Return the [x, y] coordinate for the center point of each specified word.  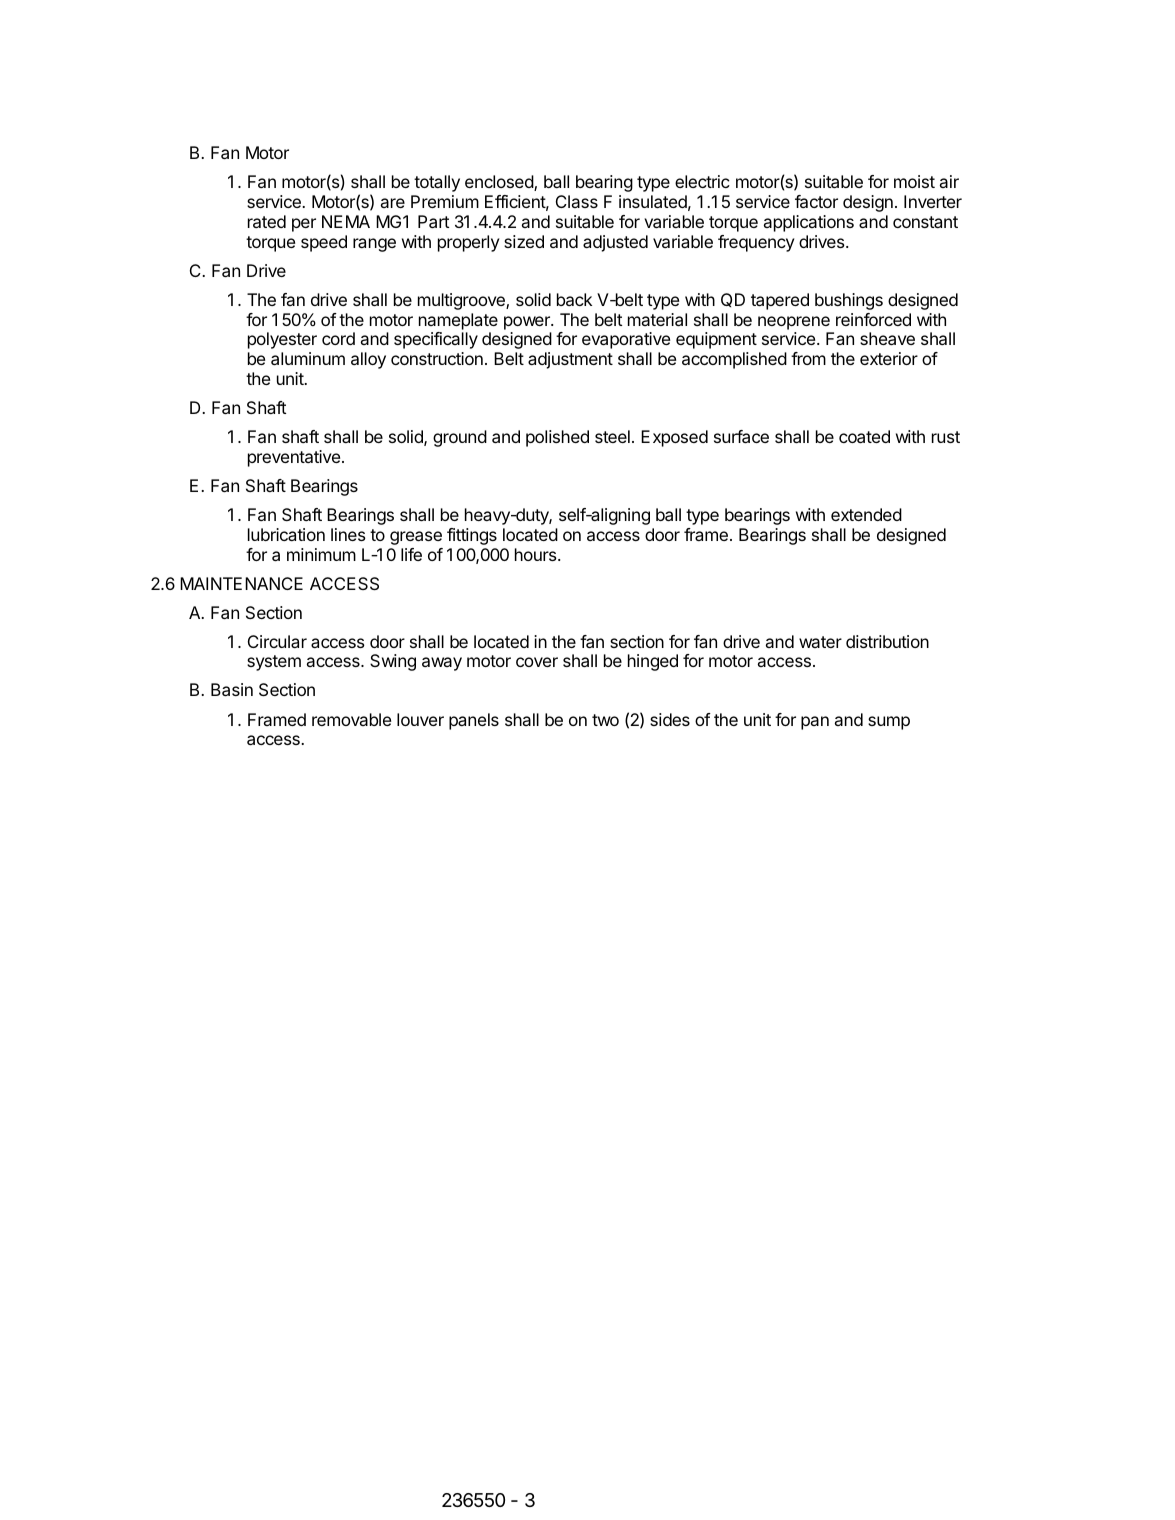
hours [537, 554]
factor [816, 201]
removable [351, 719]
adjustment [570, 360]
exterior [889, 358]
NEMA [346, 221]
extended [866, 514]
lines [348, 534]
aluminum [308, 358]
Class [577, 201]
